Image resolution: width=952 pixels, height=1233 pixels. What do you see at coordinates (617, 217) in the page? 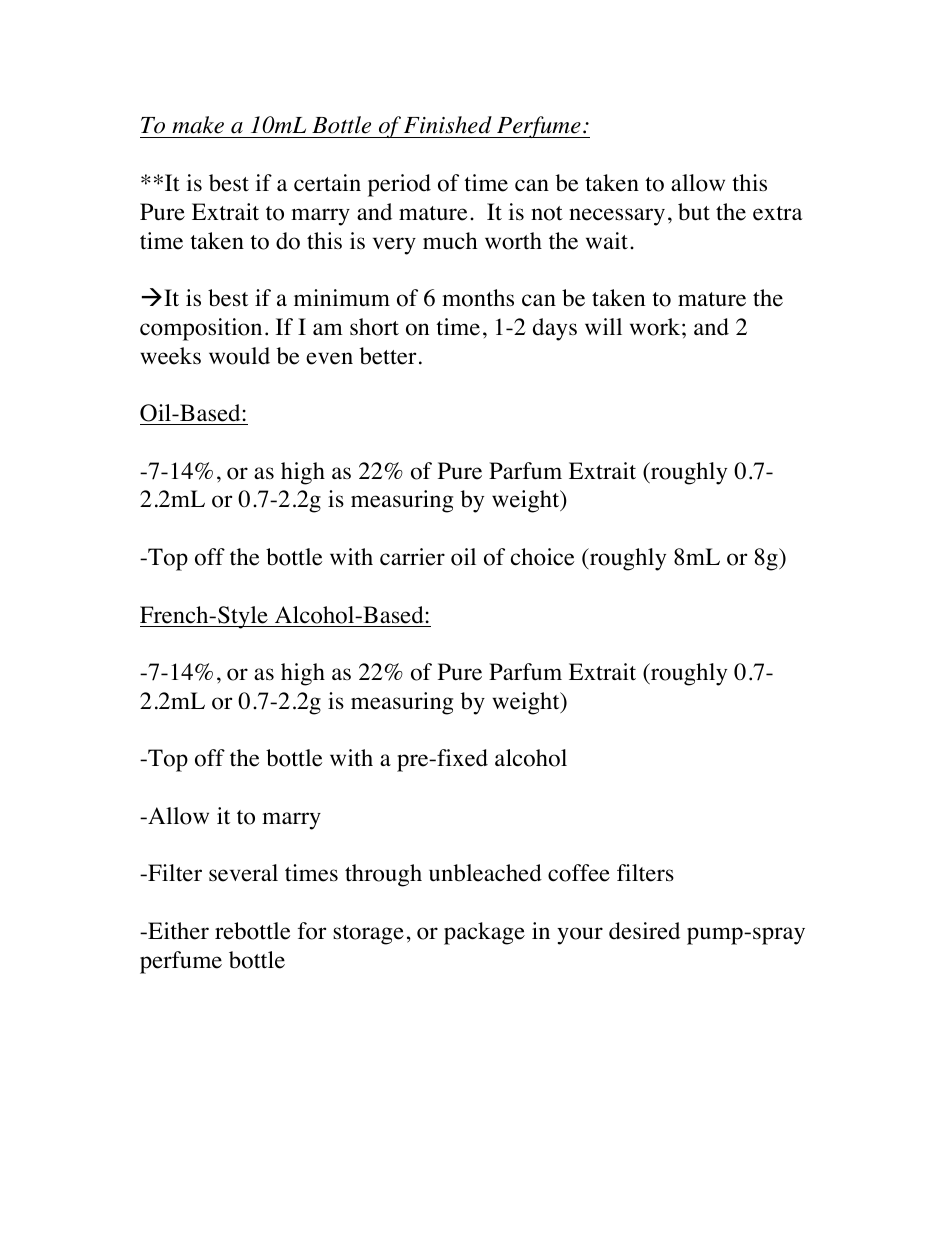
I see `necessary` at bounding box center [617, 217].
